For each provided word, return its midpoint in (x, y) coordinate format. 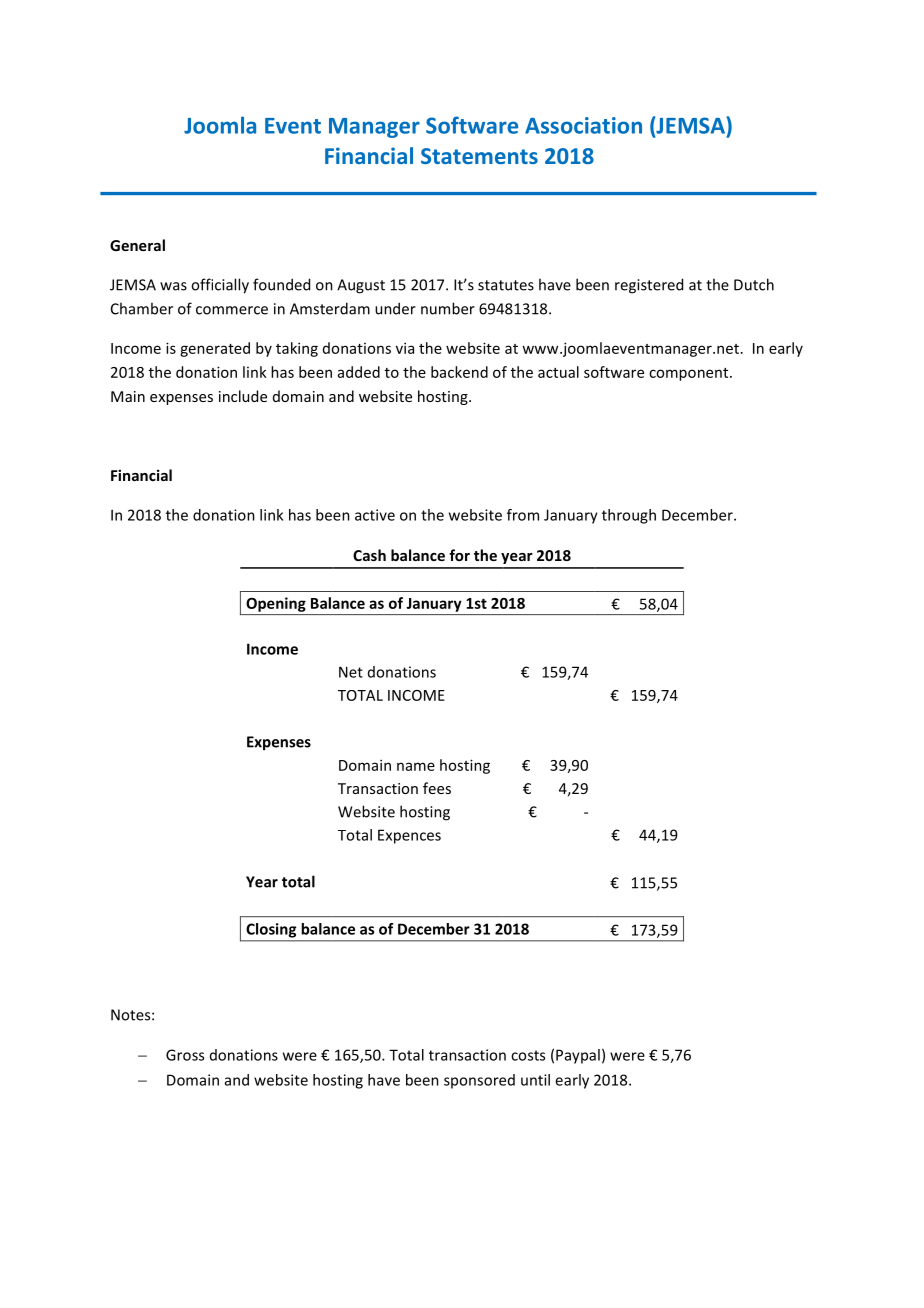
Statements (479, 156)
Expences (409, 836)
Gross (185, 1055)
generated (215, 349)
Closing (271, 930)
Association (583, 125)
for (459, 555)
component (690, 374)
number (448, 308)
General (137, 245)
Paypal (578, 1056)
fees (437, 788)
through (629, 516)
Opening (276, 604)
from (523, 515)
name (416, 766)
